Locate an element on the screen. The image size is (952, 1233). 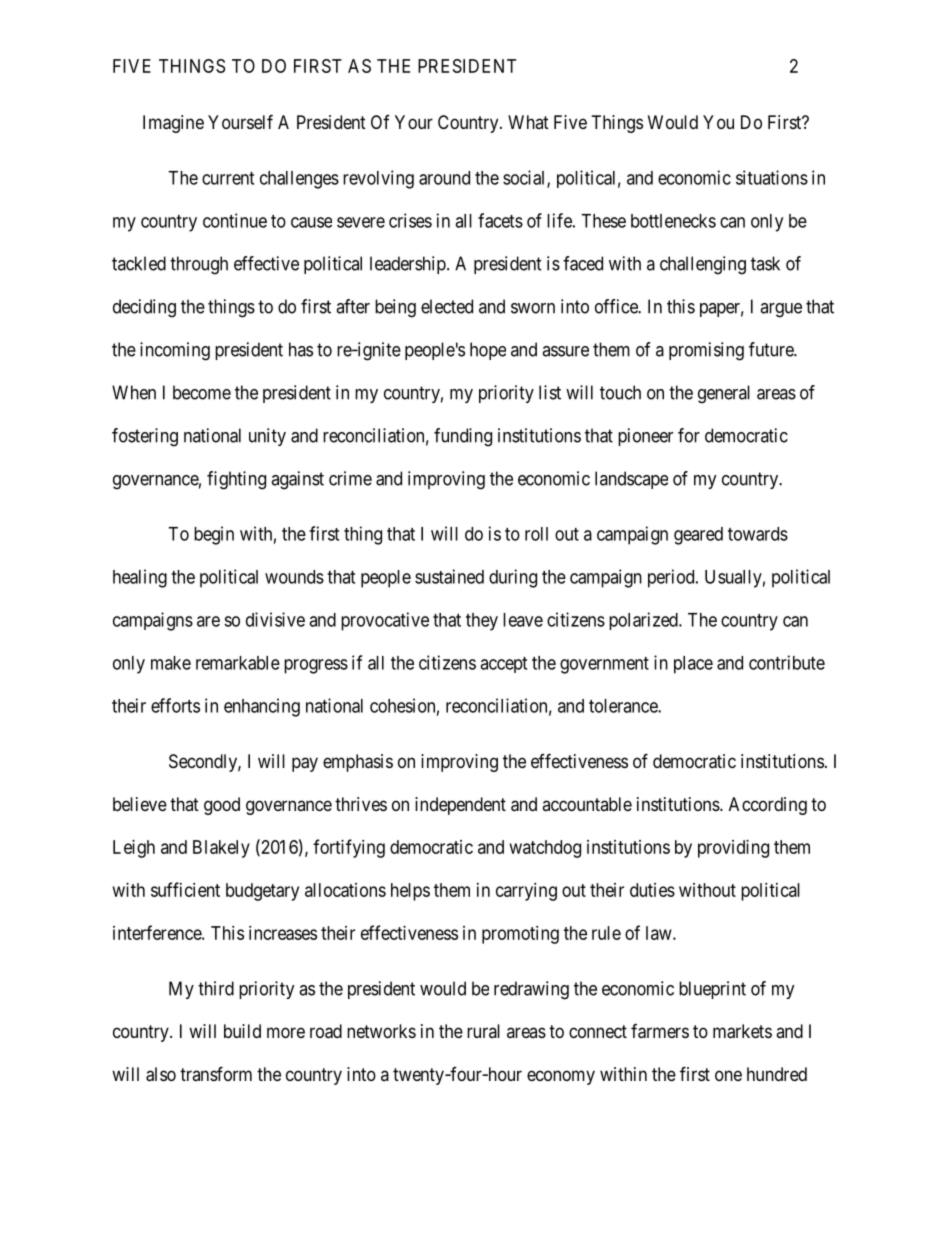
transform is located at coordinates (216, 1073).
